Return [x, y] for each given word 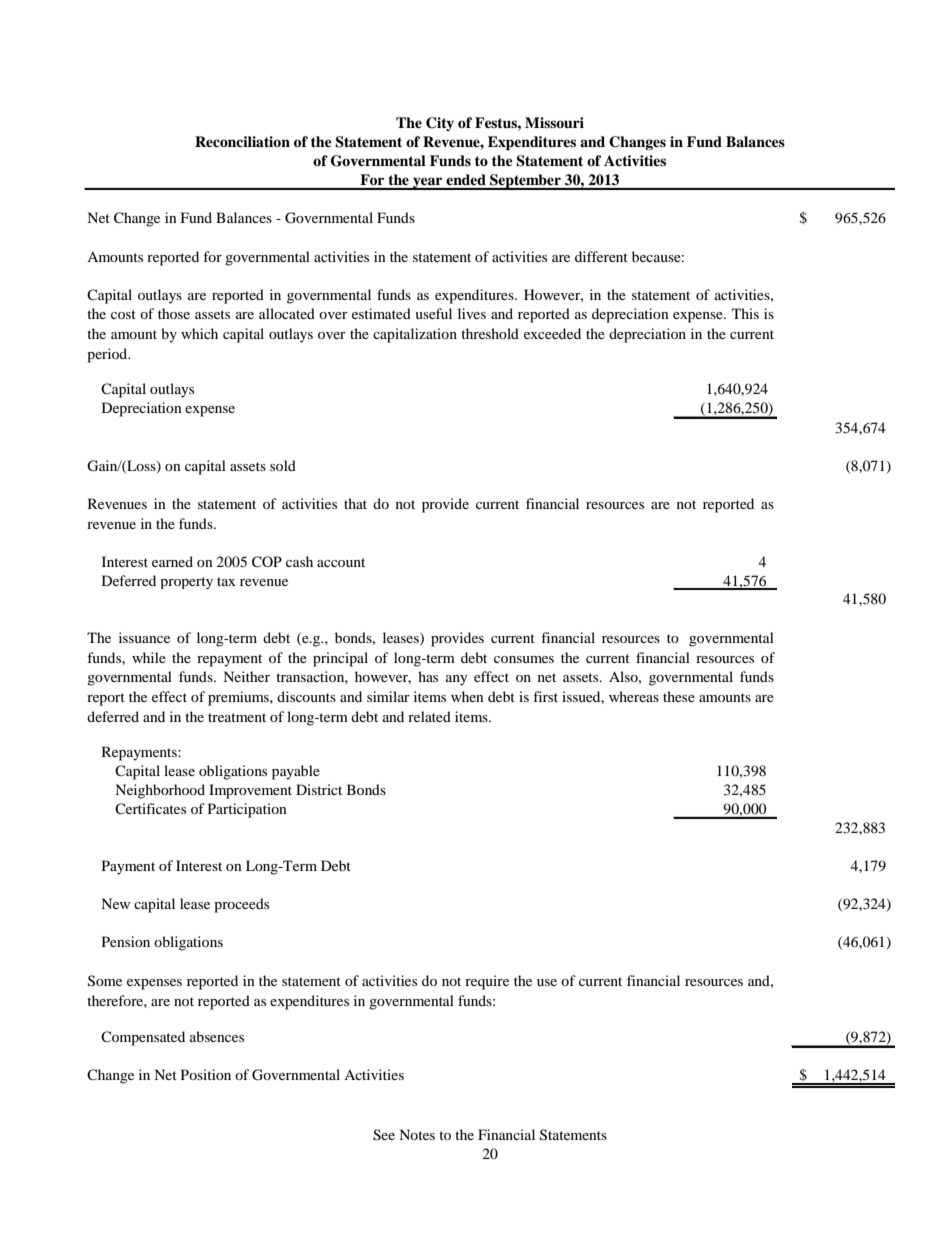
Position [206, 1074]
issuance [144, 637]
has [428, 676]
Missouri [554, 122]
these [679, 696]
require [487, 982]
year [428, 183]
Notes [417, 1134]
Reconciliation [242, 141]
